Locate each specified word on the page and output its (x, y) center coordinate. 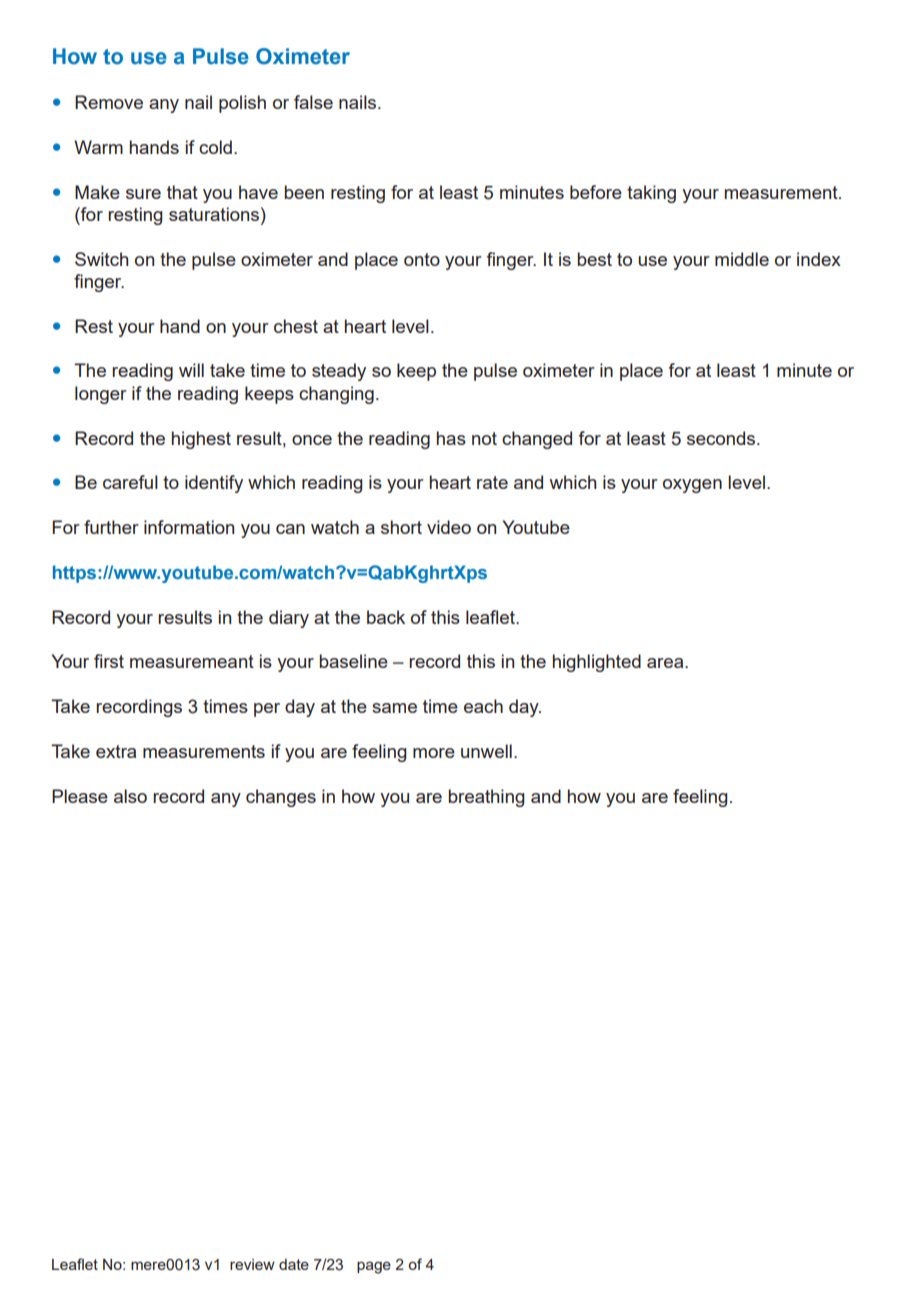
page (374, 1267)
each (483, 706)
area (666, 663)
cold (215, 147)
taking (651, 194)
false (313, 102)
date (294, 1264)
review (252, 1264)
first (109, 661)
